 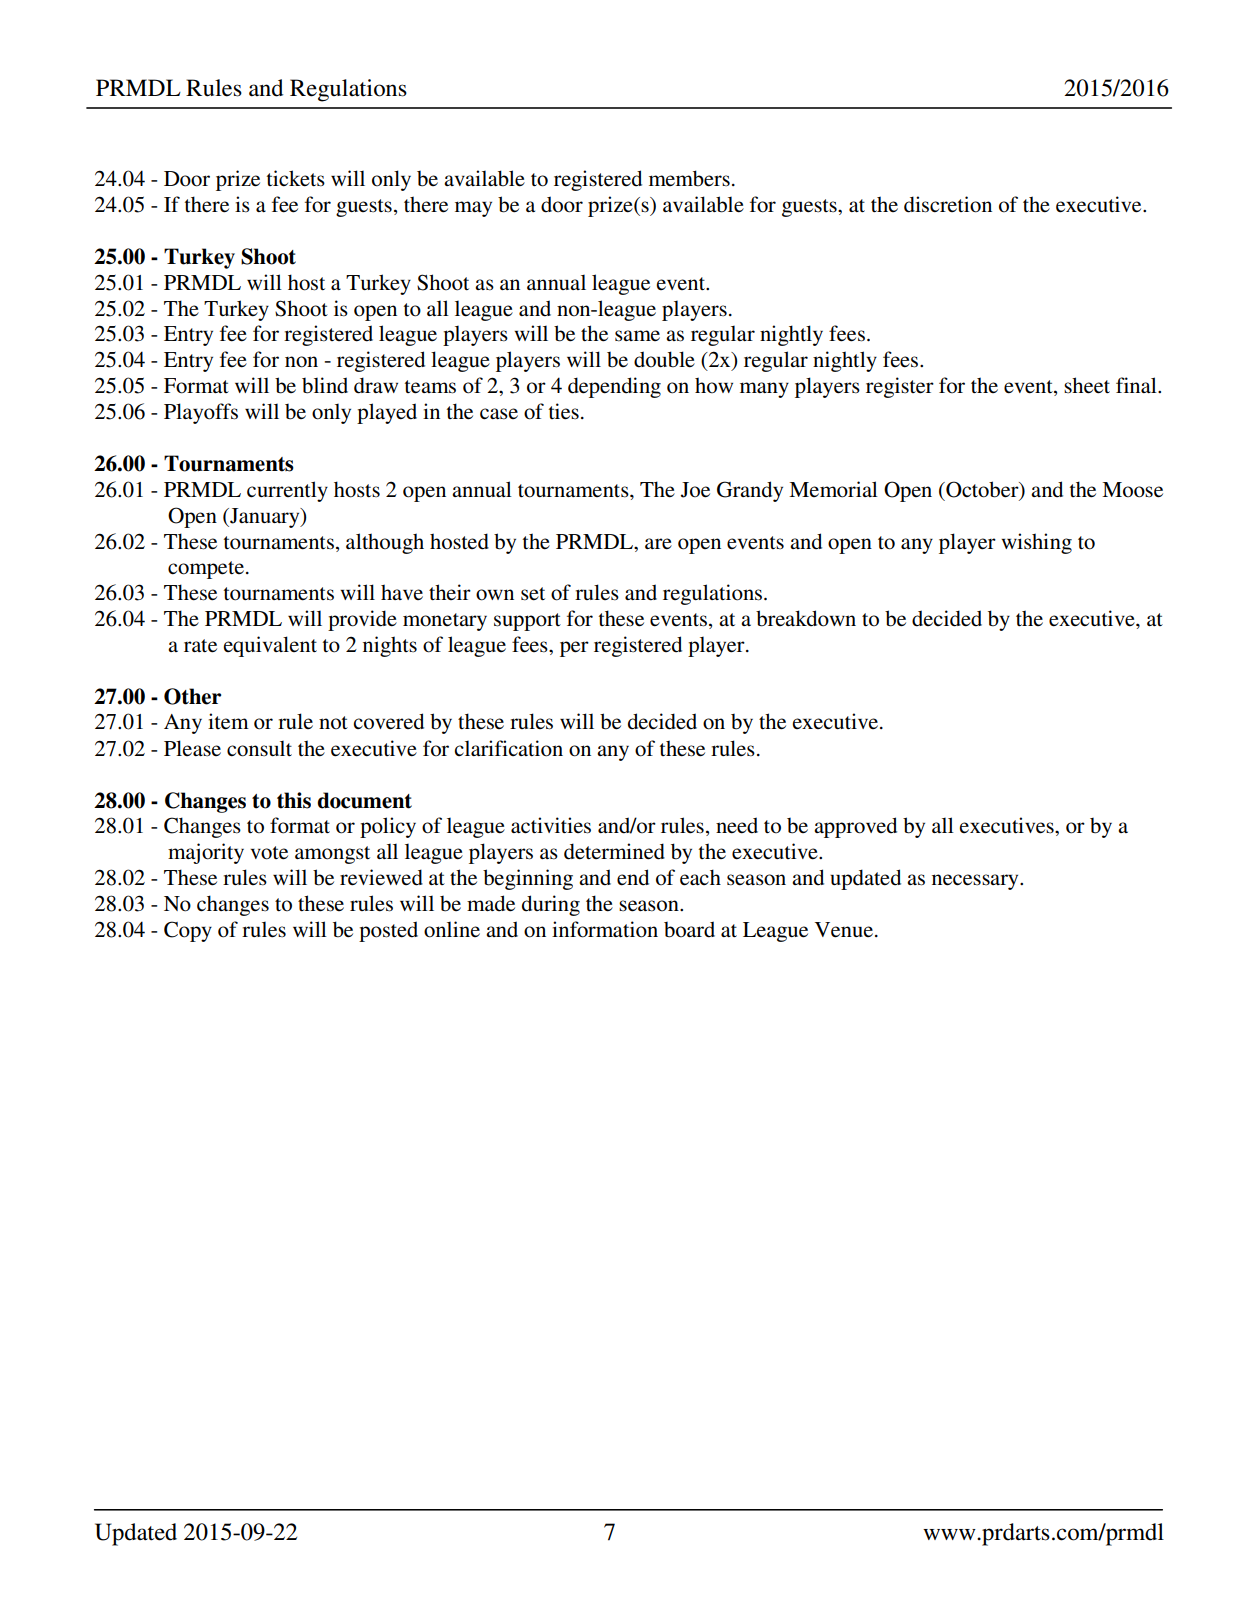 I want to click on although, so click(x=385, y=543).
